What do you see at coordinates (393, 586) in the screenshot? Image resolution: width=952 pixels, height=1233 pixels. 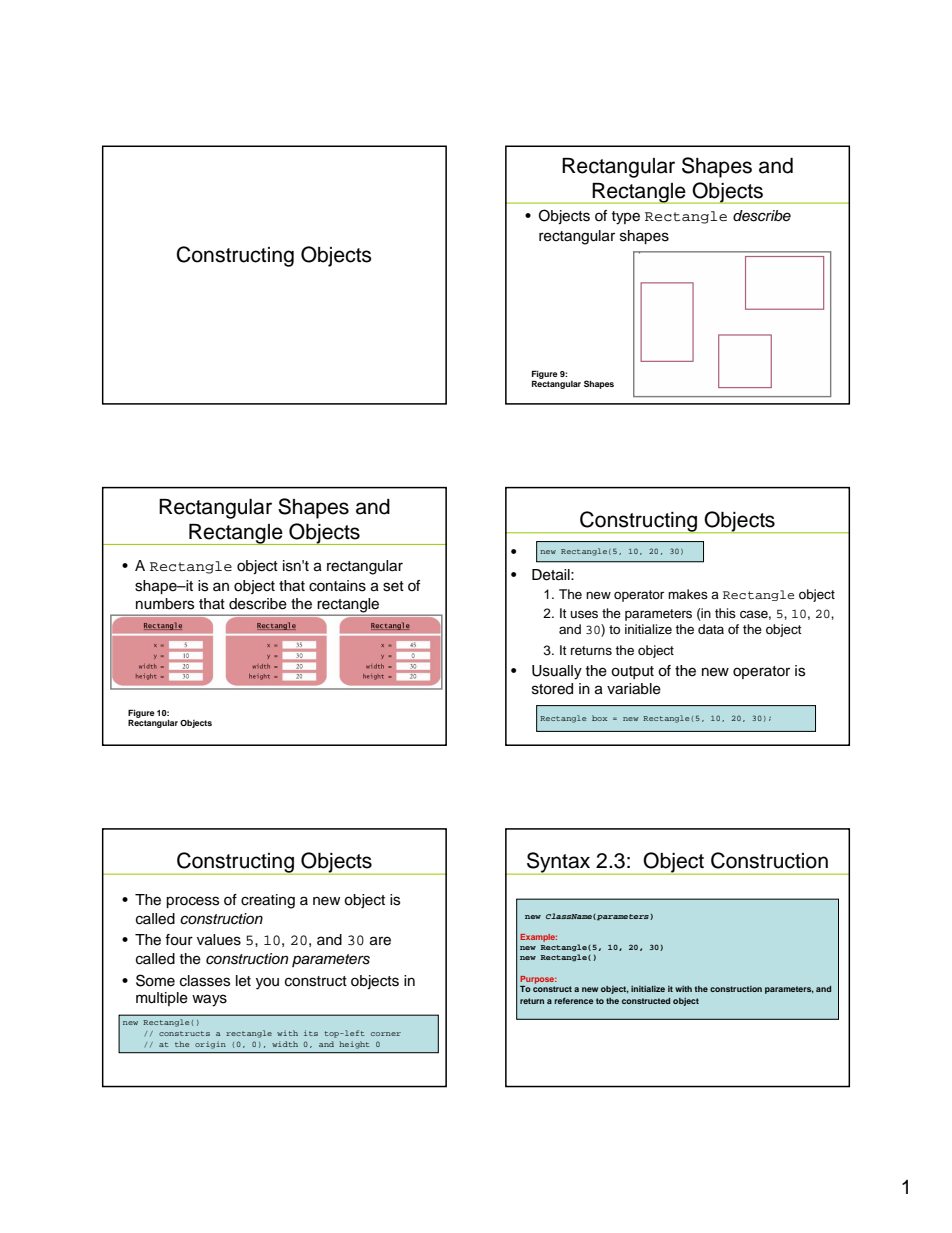 I see `set` at bounding box center [393, 586].
